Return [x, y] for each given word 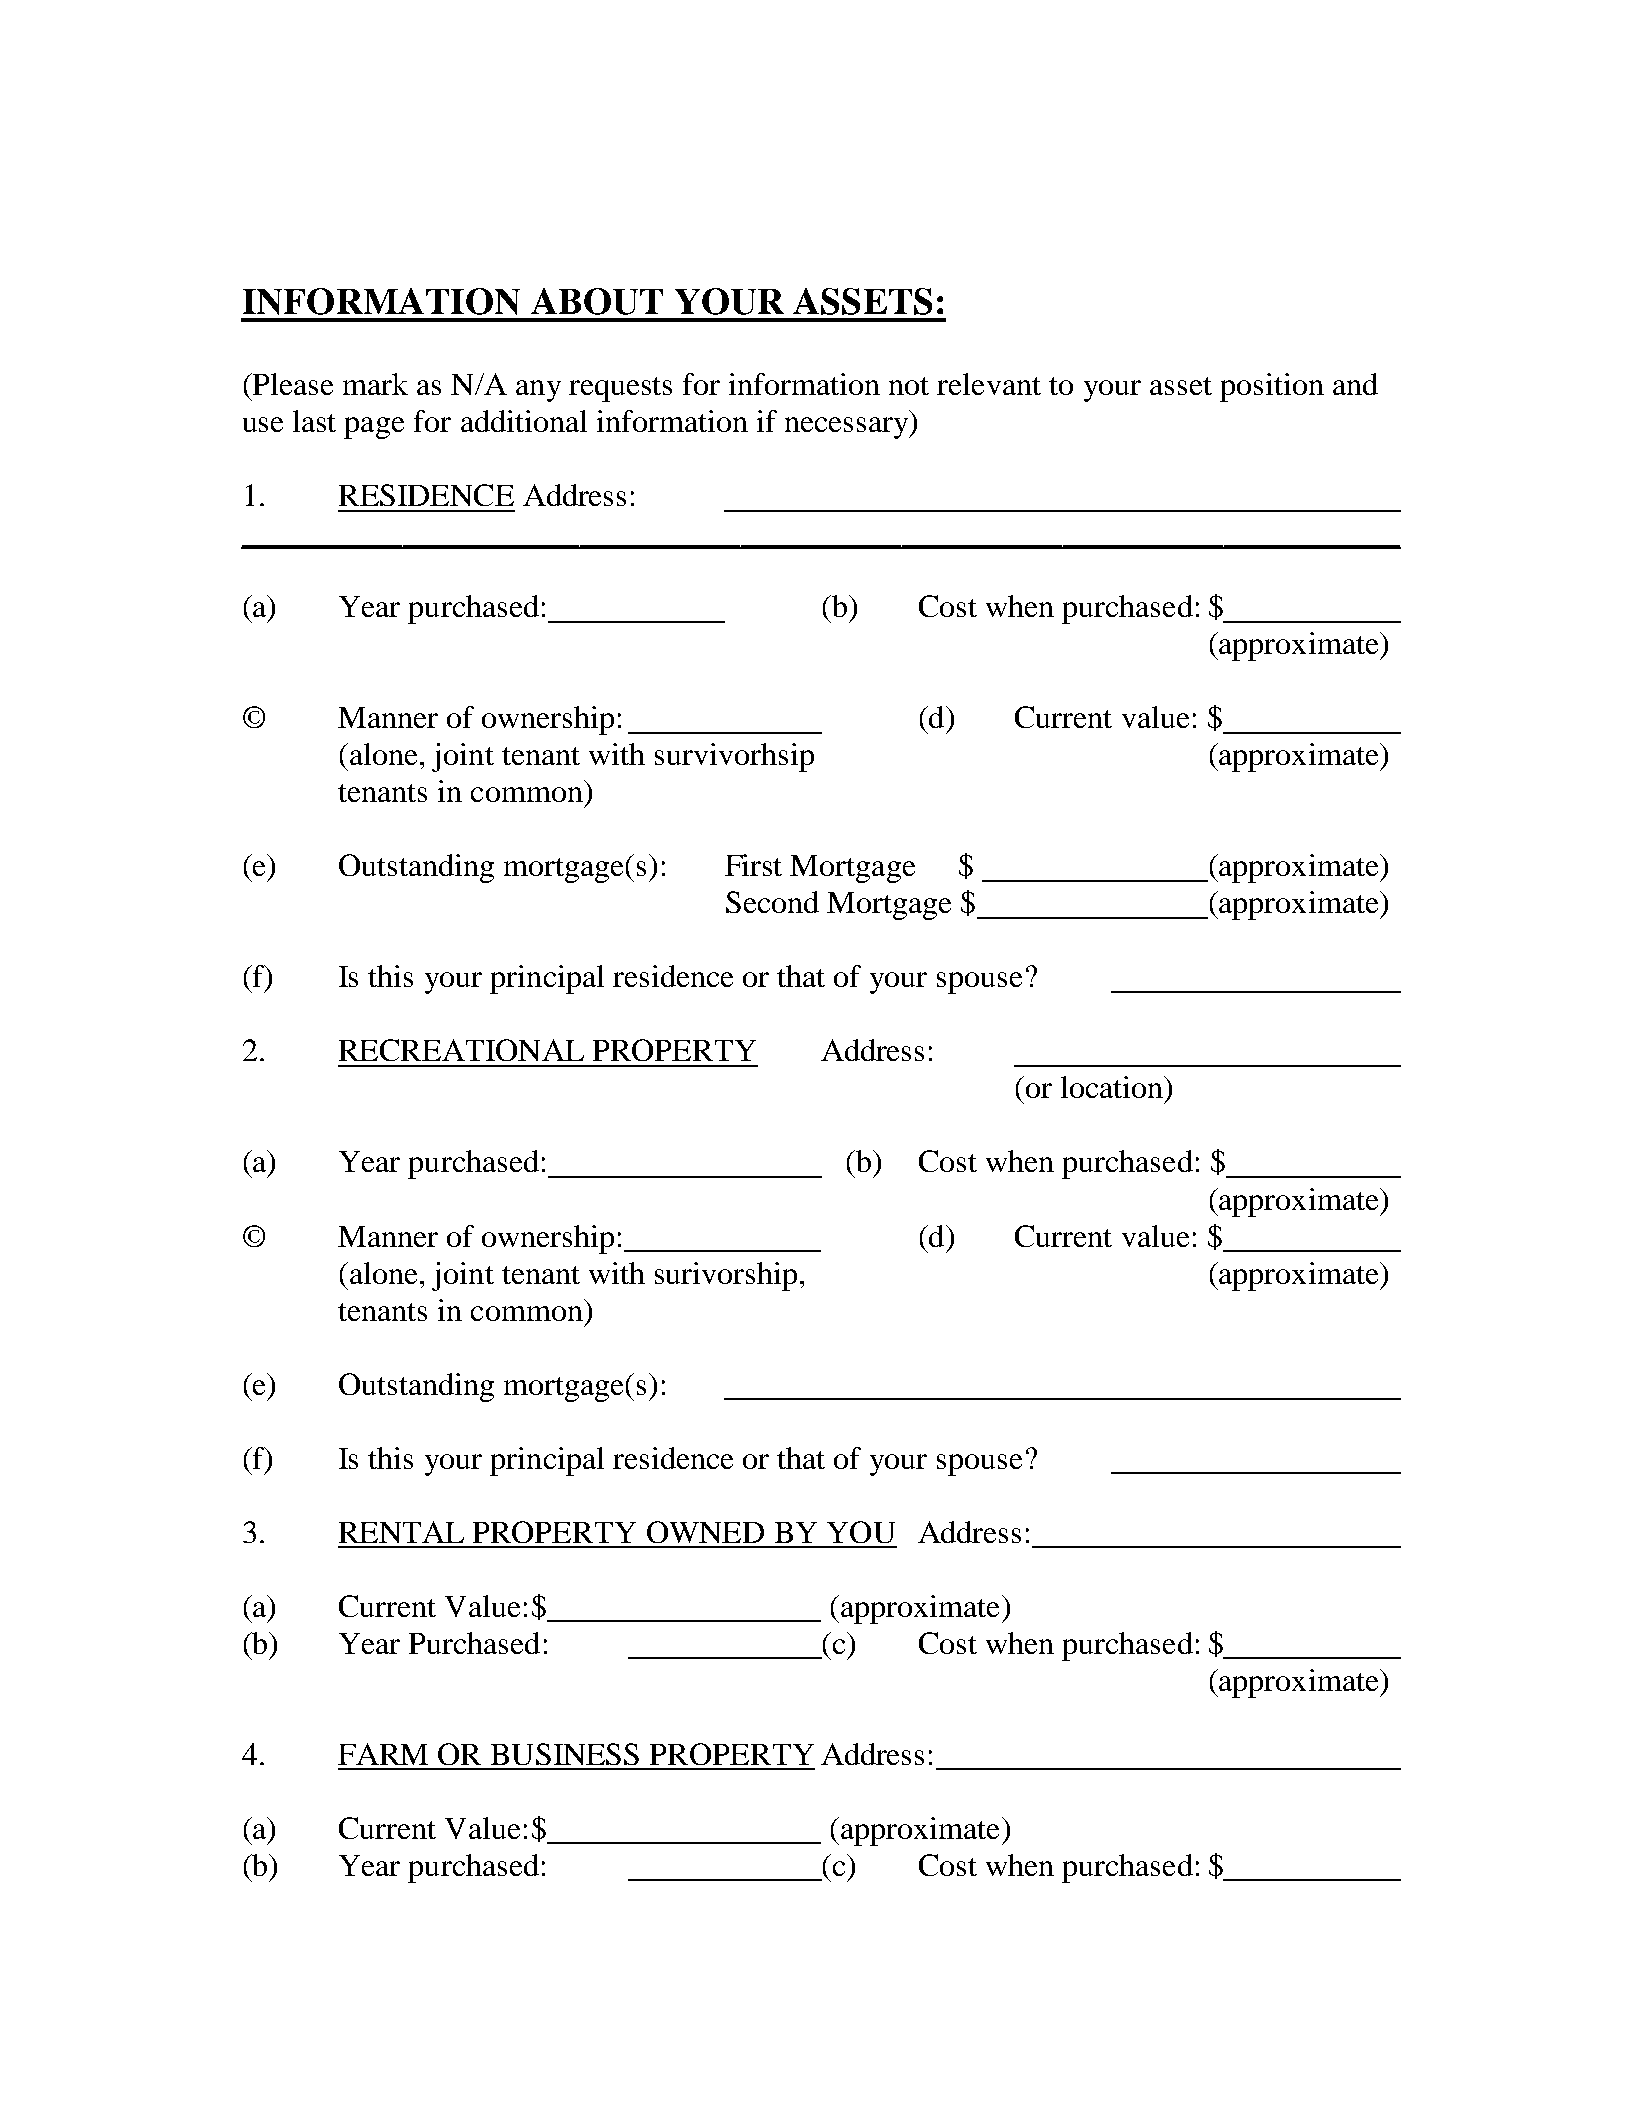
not [909, 386]
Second [772, 902]
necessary [848, 428]
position [1272, 387]
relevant [989, 384]
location [1113, 1087]
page [374, 428]
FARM [383, 1754]
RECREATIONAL [461, 1050]
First [753, 865]
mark [375, 384]
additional [524, 421]
